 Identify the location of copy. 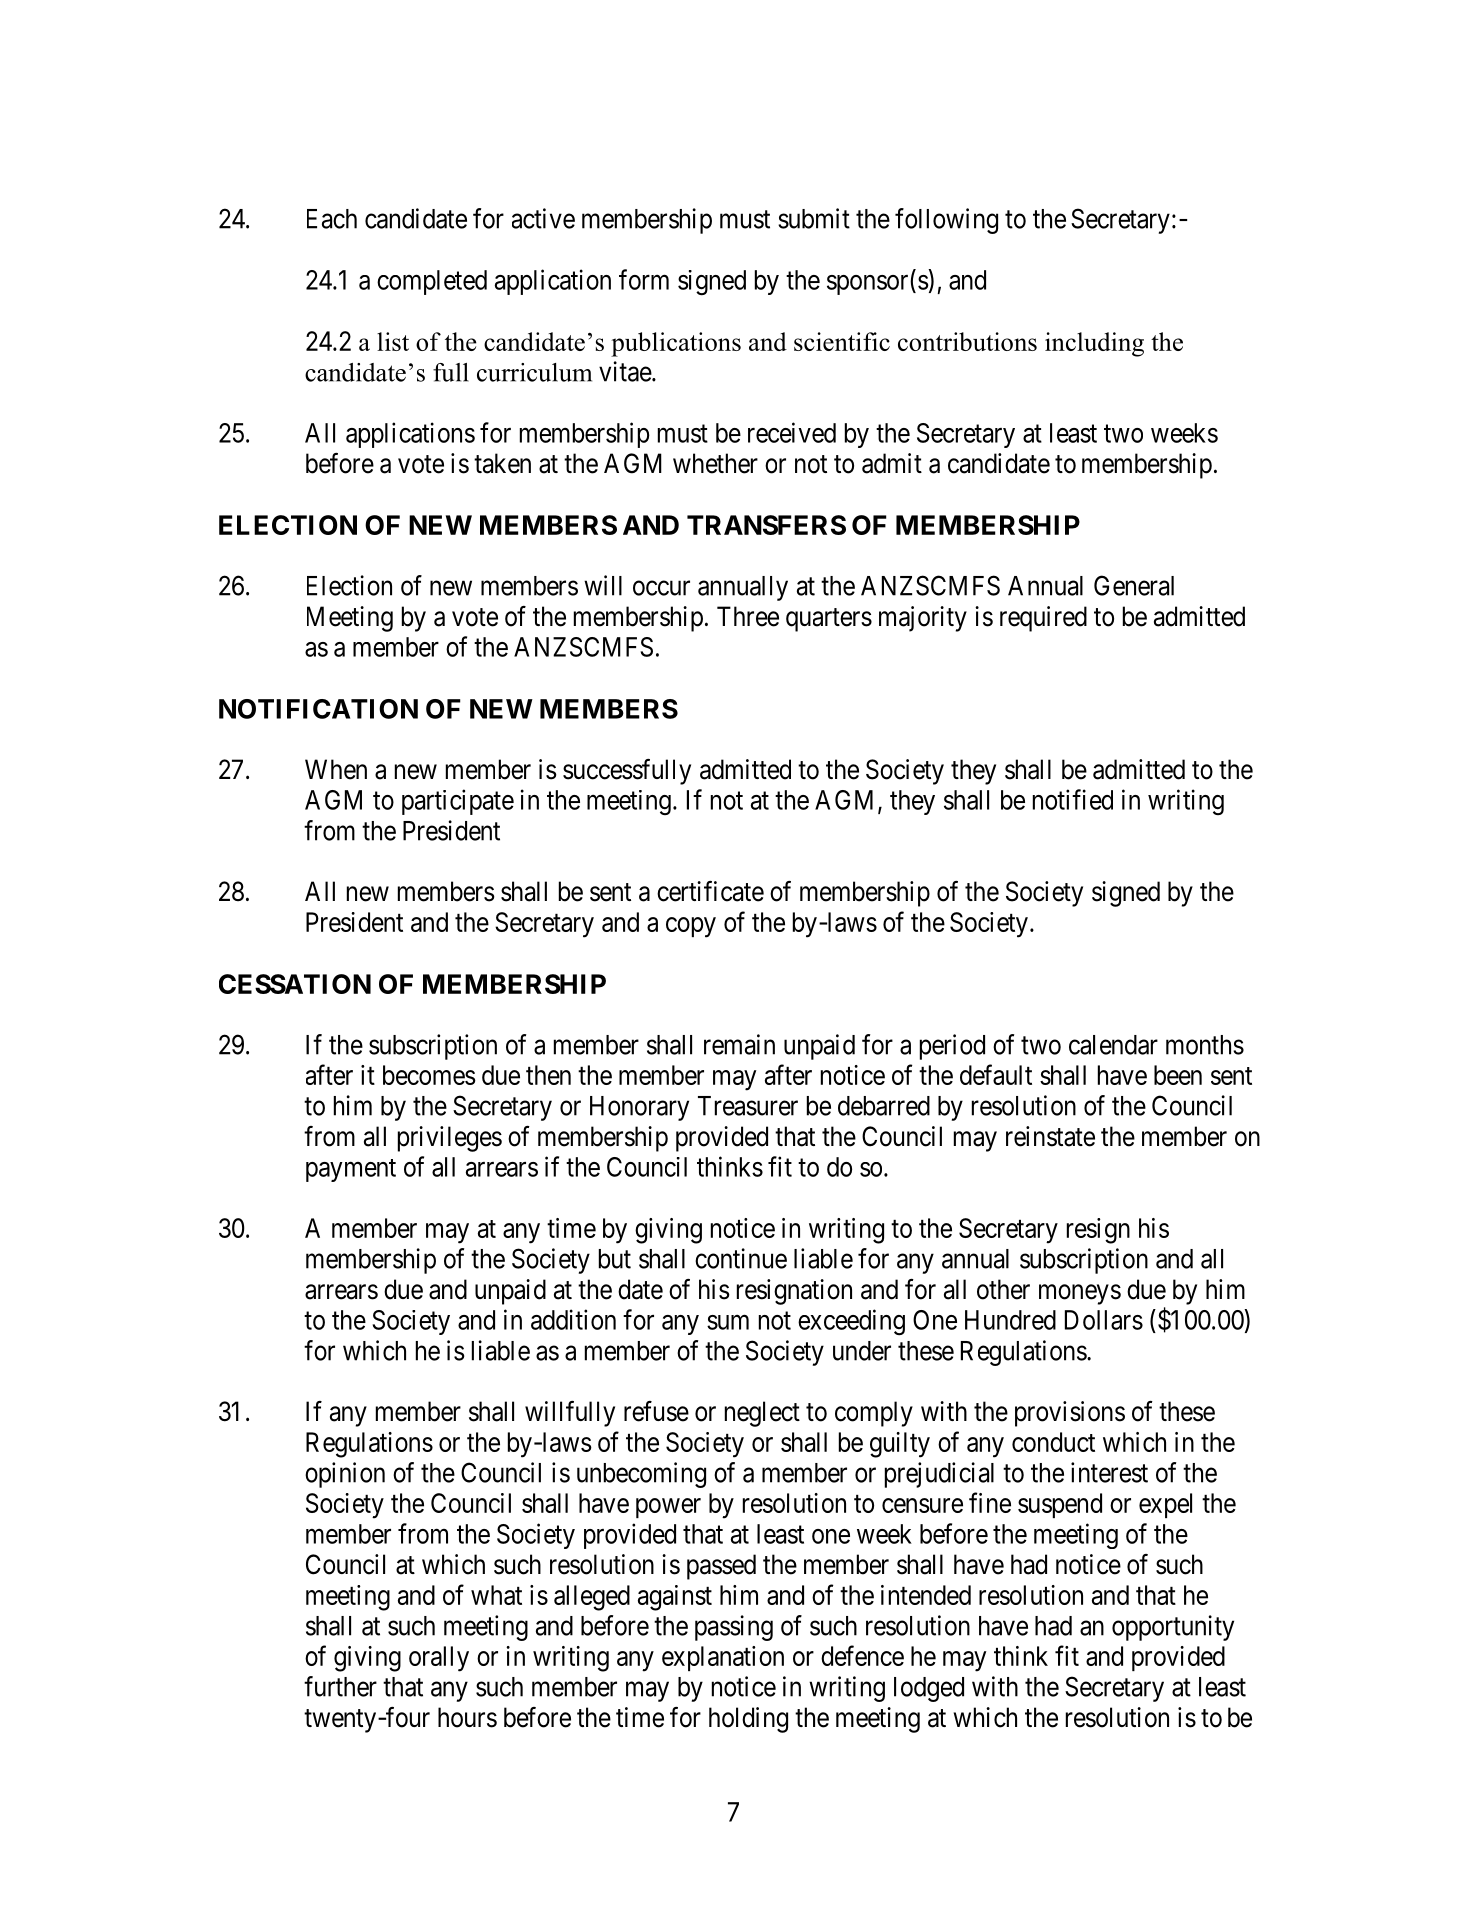
(691, 927).
